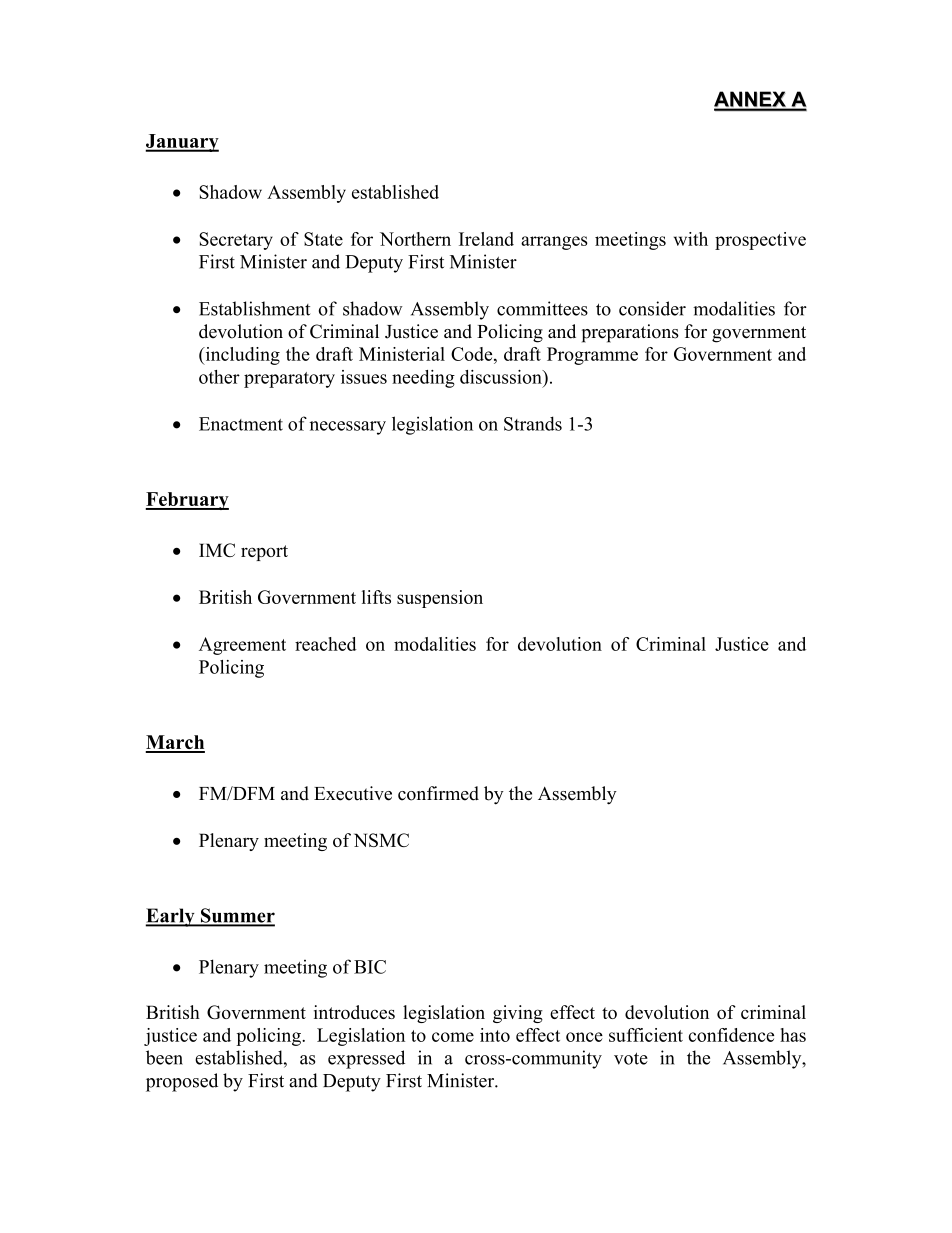 Image resolution: width=952 pixels, height=1233 pixels. I want to click on January, so click(182, 143).
